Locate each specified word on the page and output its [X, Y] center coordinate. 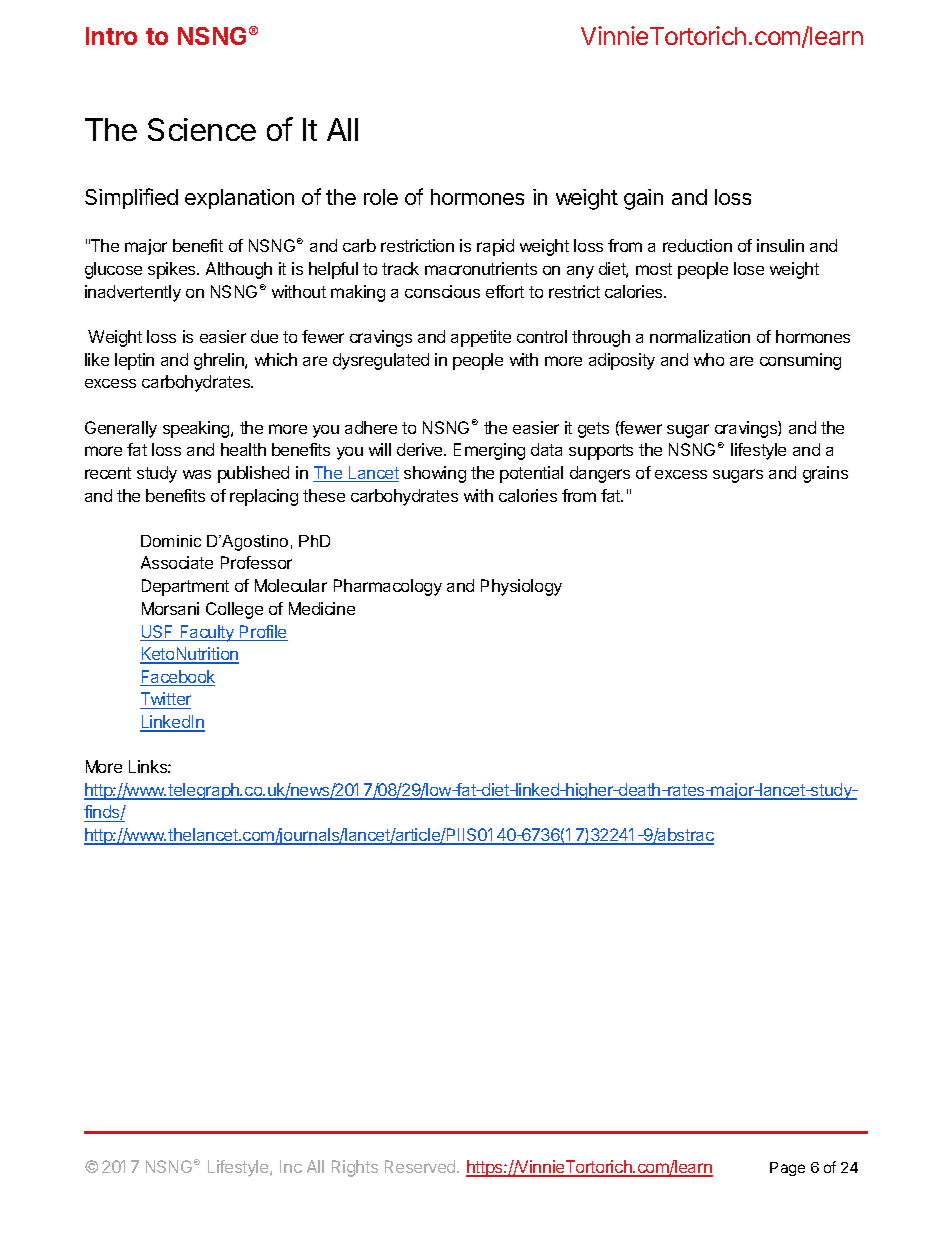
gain [643, 199]
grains [825, 474]
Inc [291, 1166]
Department [185, 587]
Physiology [521, 587]
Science [202, 129]
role [381, 197]
